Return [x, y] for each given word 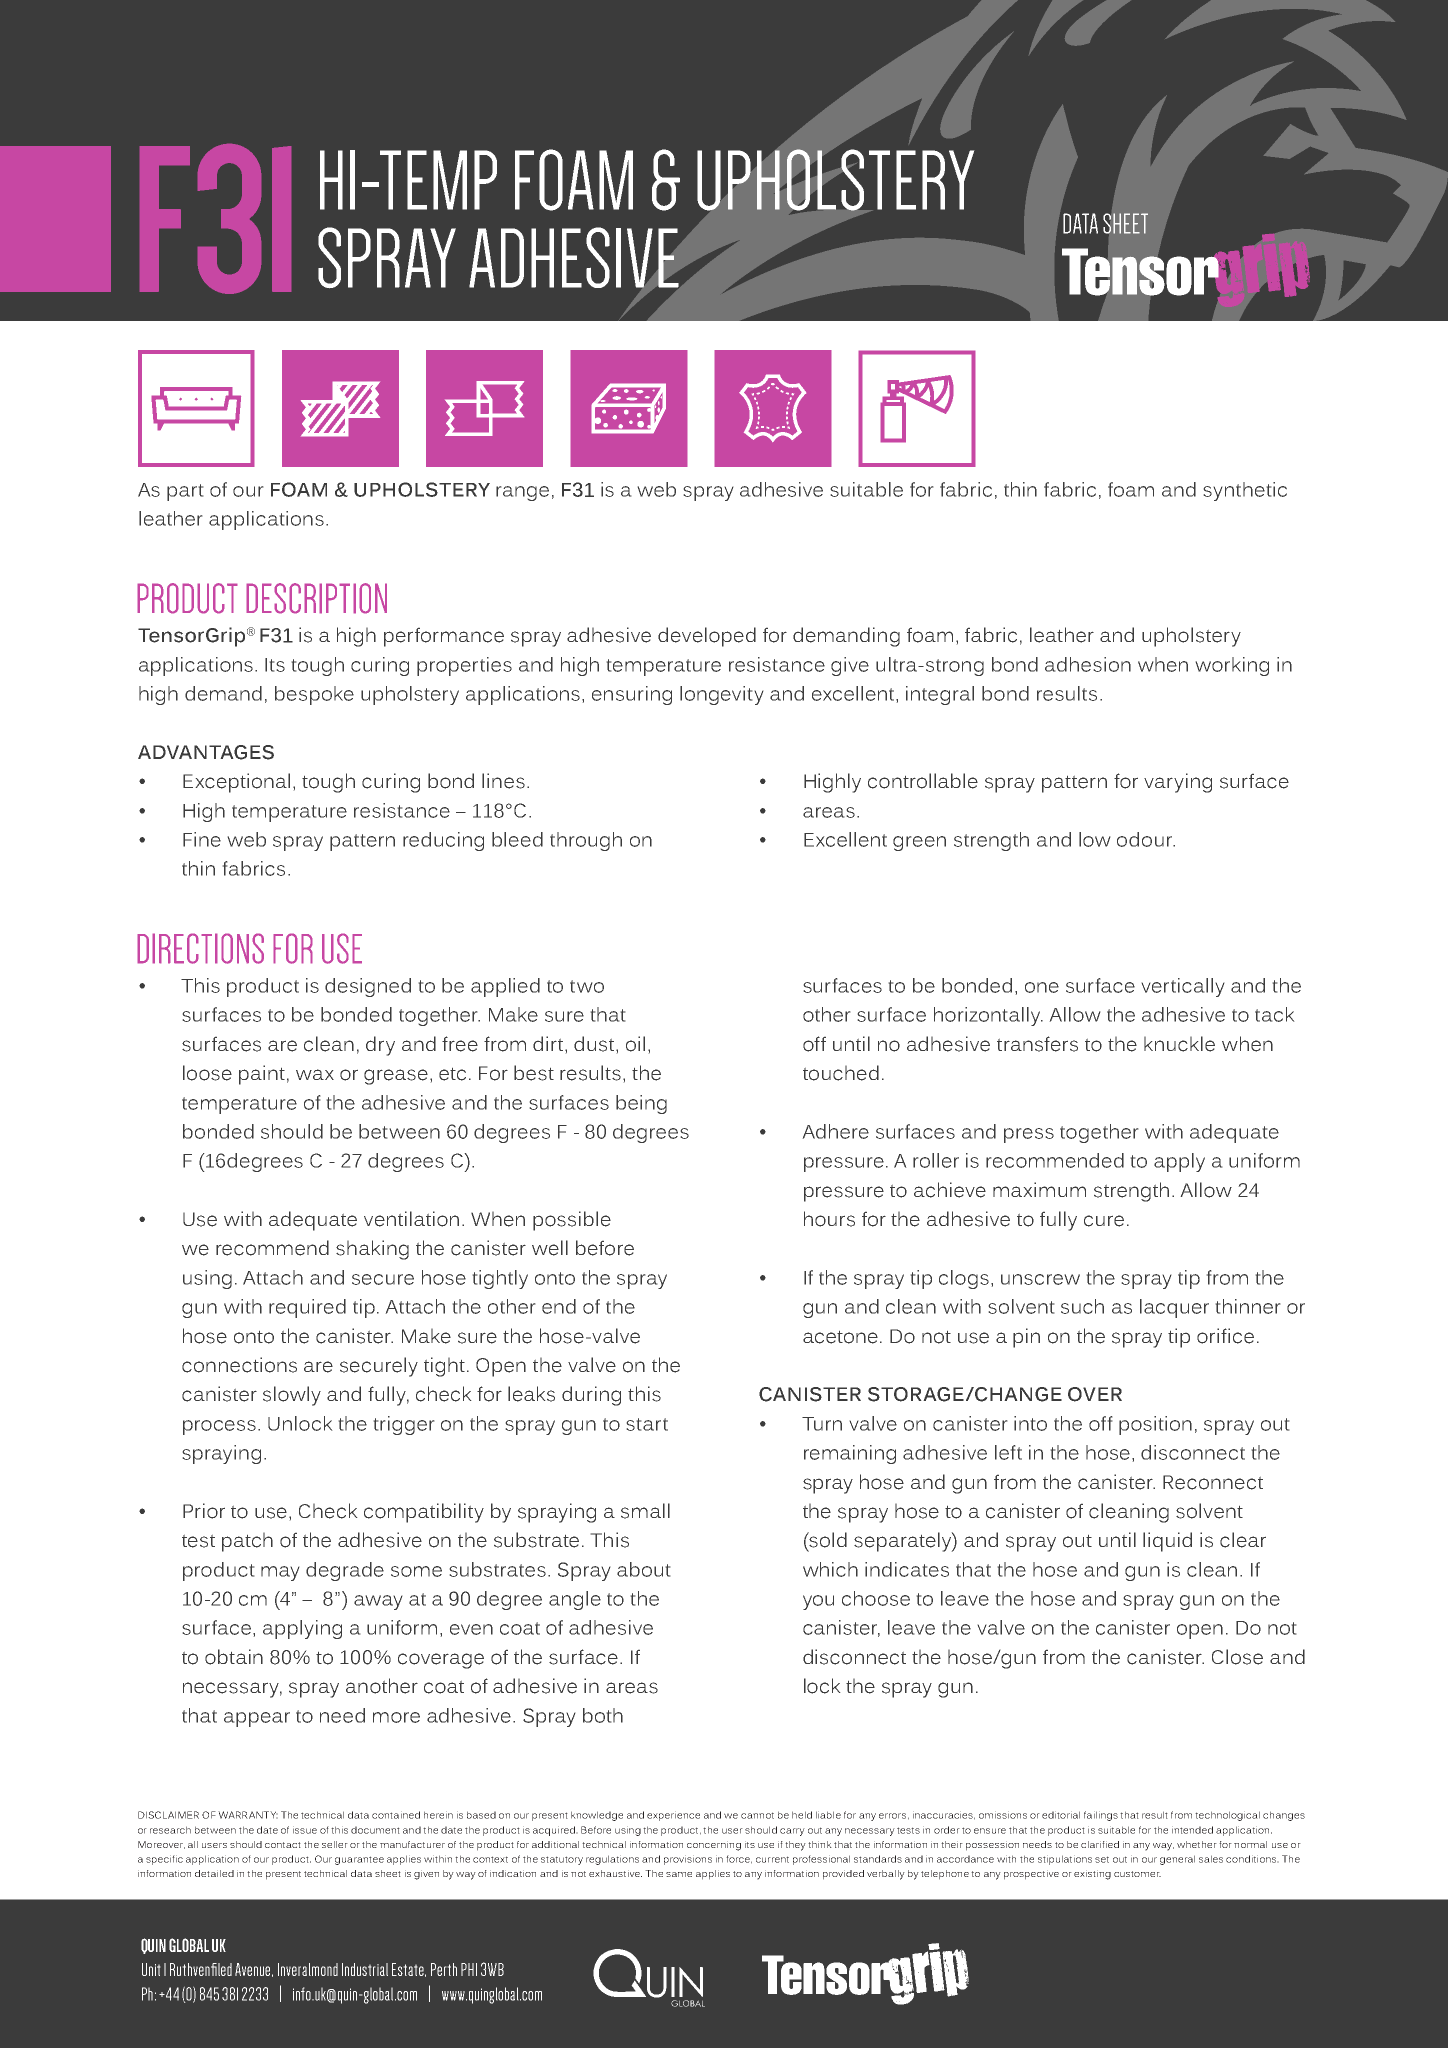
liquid [1167, 1542]
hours [829, 1219]
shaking [372, 1250]
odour [1146, 839]
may [280, 1573]
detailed [214, 1873]
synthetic [1245, 491]
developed [707, 637]
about [644, 1569]
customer [1137, 1874]
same [679, 1874]
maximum [1039, 1189]
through [586, 841]
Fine [202, 839]
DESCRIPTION [316, 598]
